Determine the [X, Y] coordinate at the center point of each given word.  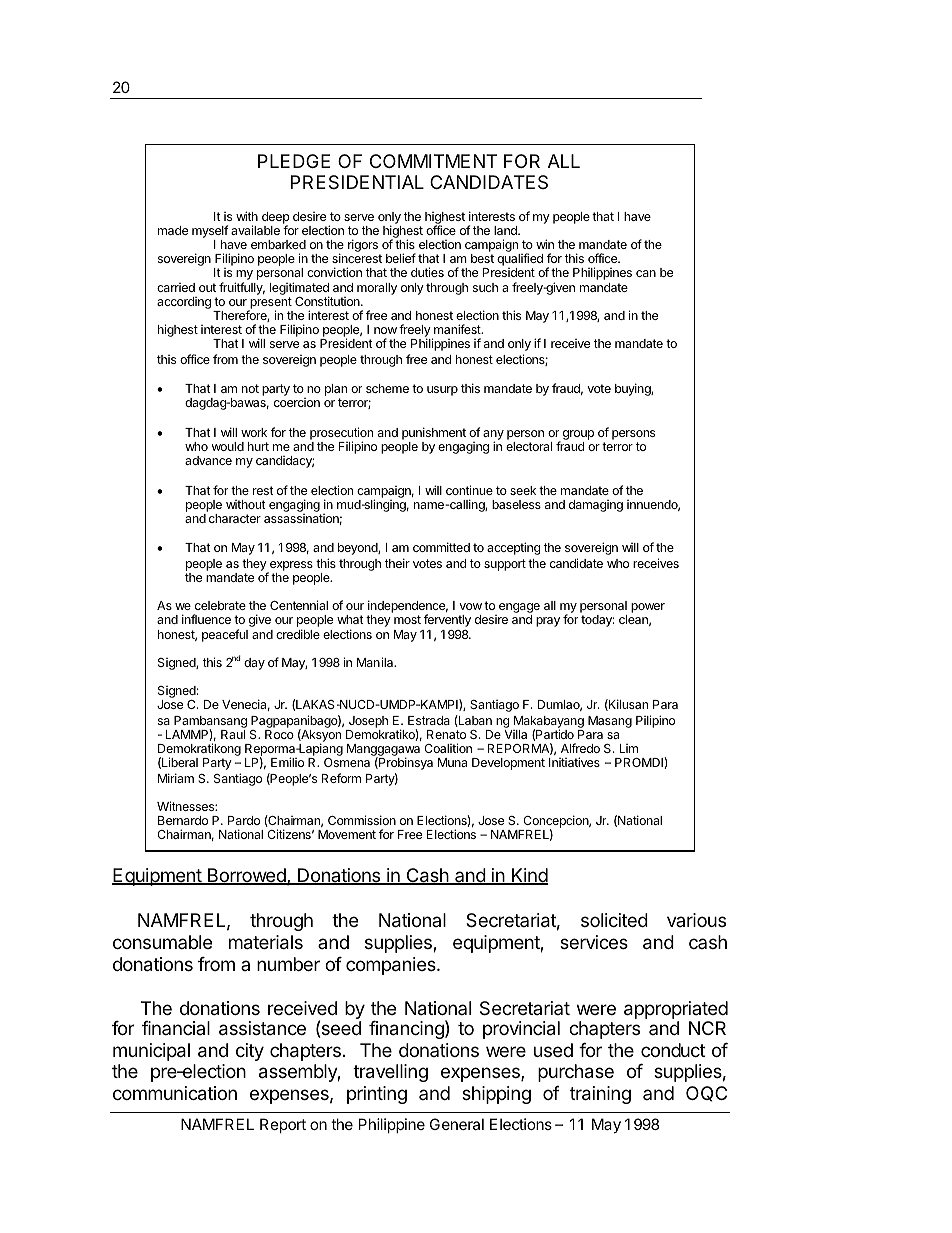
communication [175, 1093]
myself [210, 231]
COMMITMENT [433, 161]
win [545, 244]
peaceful [225, 635]
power [648, 608]
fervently [447, 620]
